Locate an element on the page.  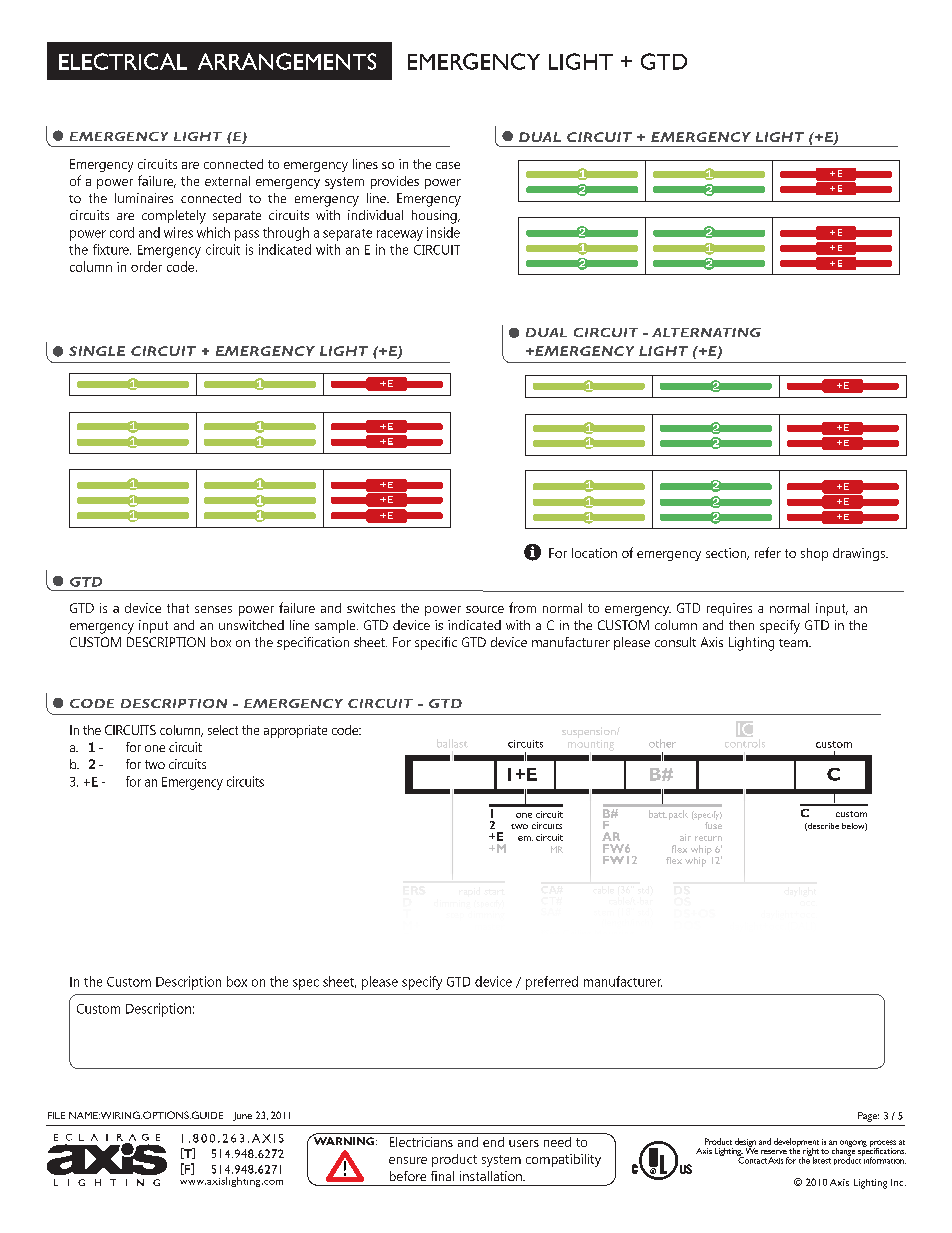
ELECTRICAL is located at coordinates (123, 61).
